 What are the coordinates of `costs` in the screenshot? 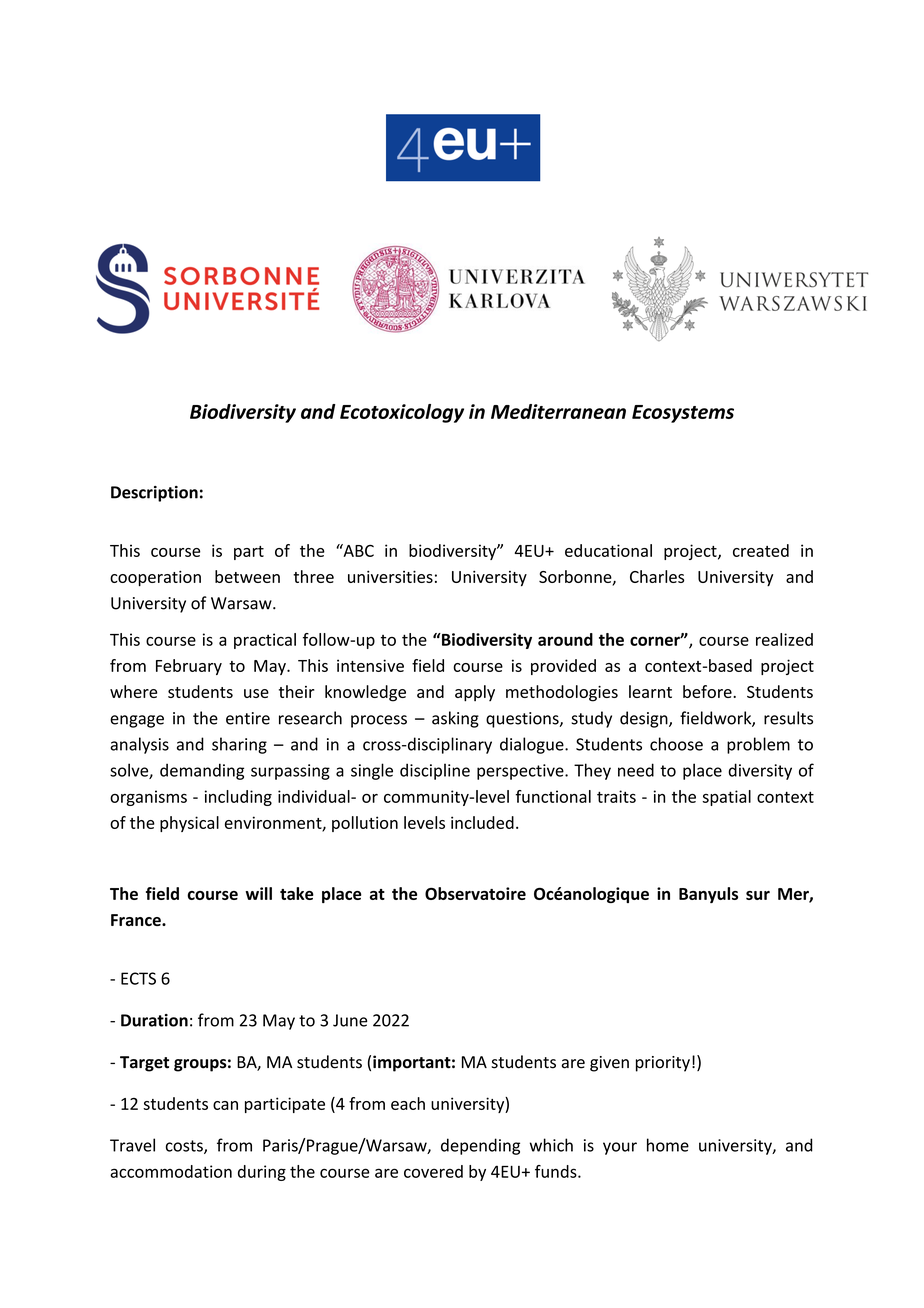 It's located at (185, 1147).
